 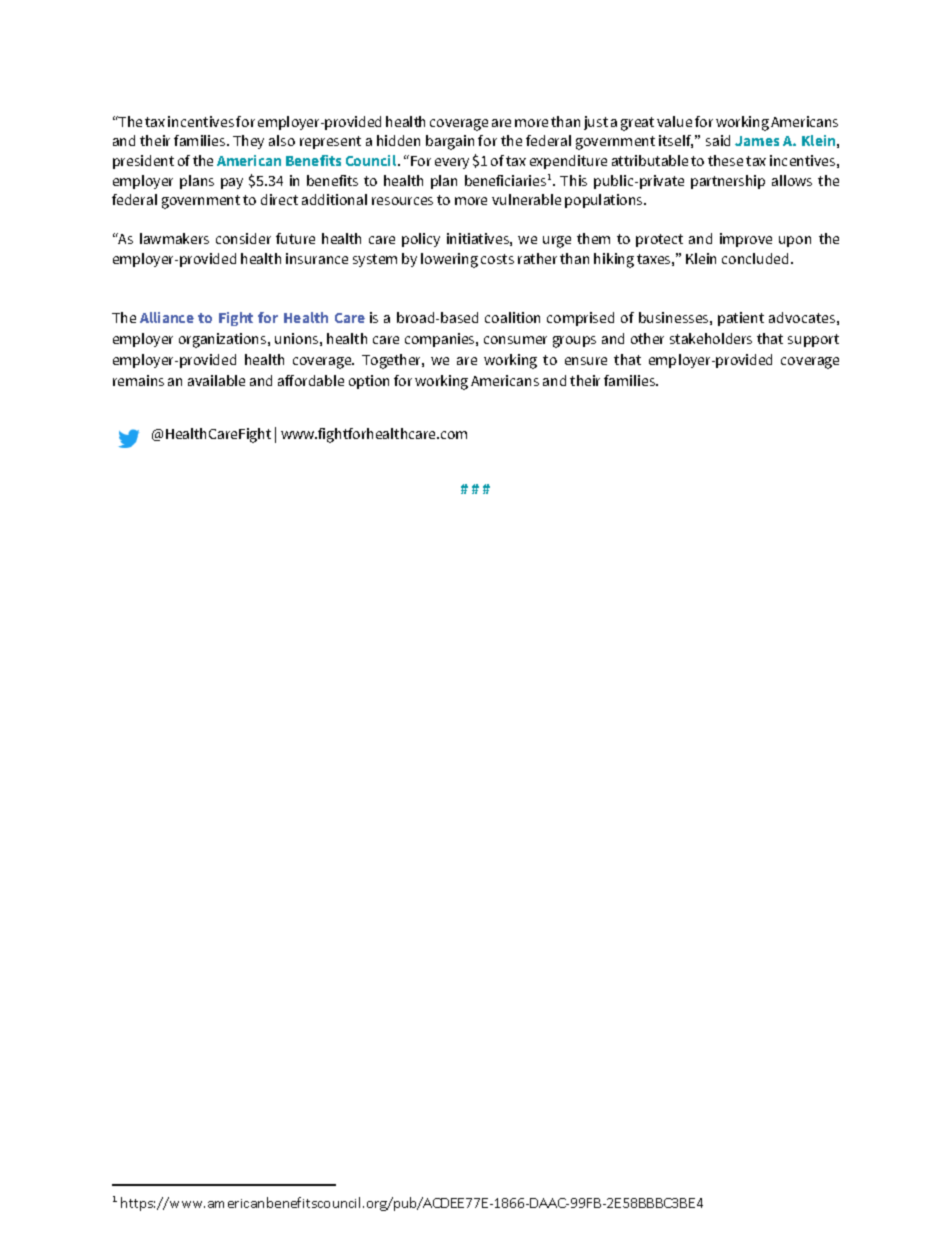 What do you see at coordinates (279, 199) in the document?
I see `direct` at bounding box center [279, 199].
